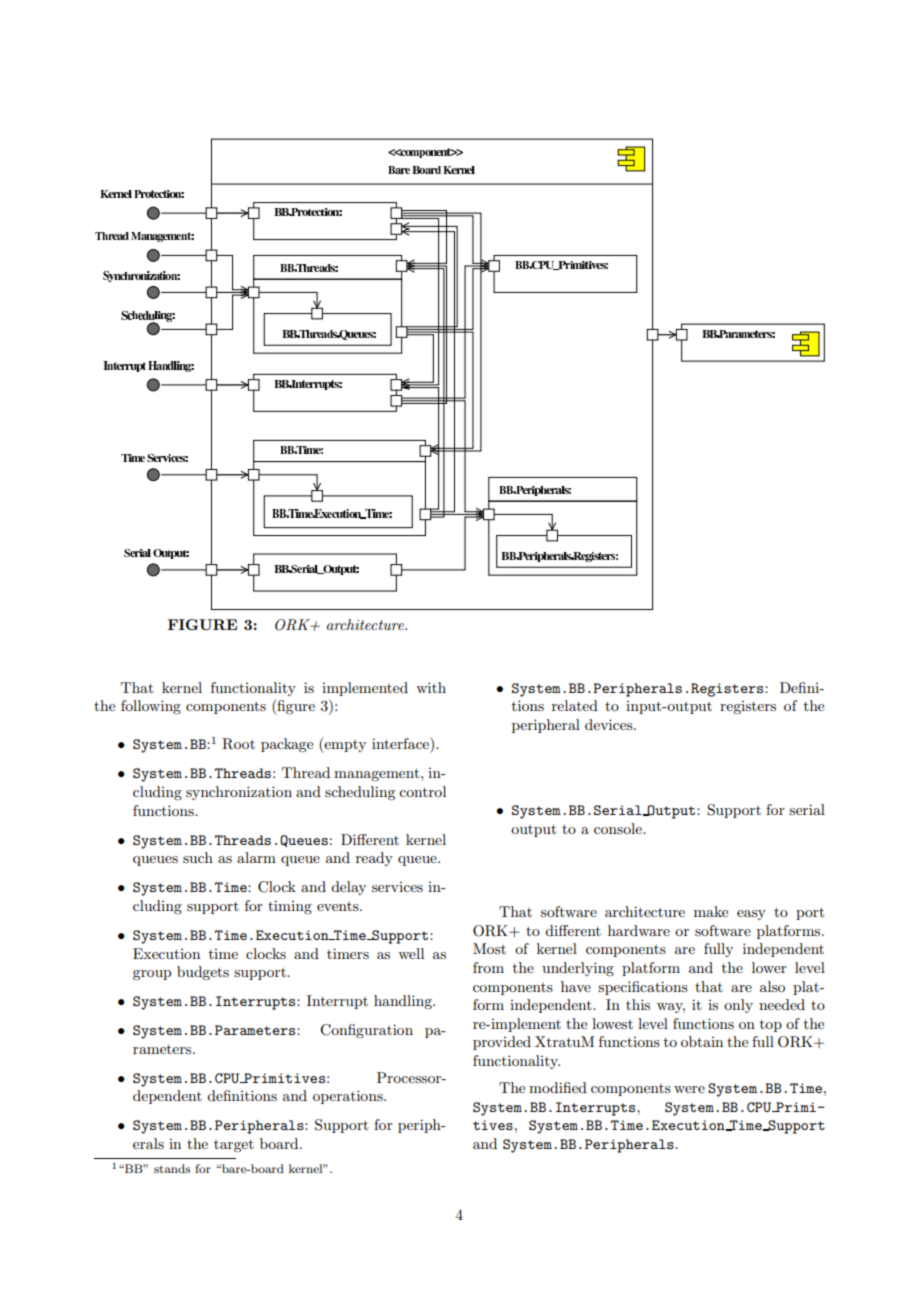 The width and height of the page is (924, 1308). What do you see at coordinates (151, 707) in the page?
I see `following` at bounding box center [151, 707].
